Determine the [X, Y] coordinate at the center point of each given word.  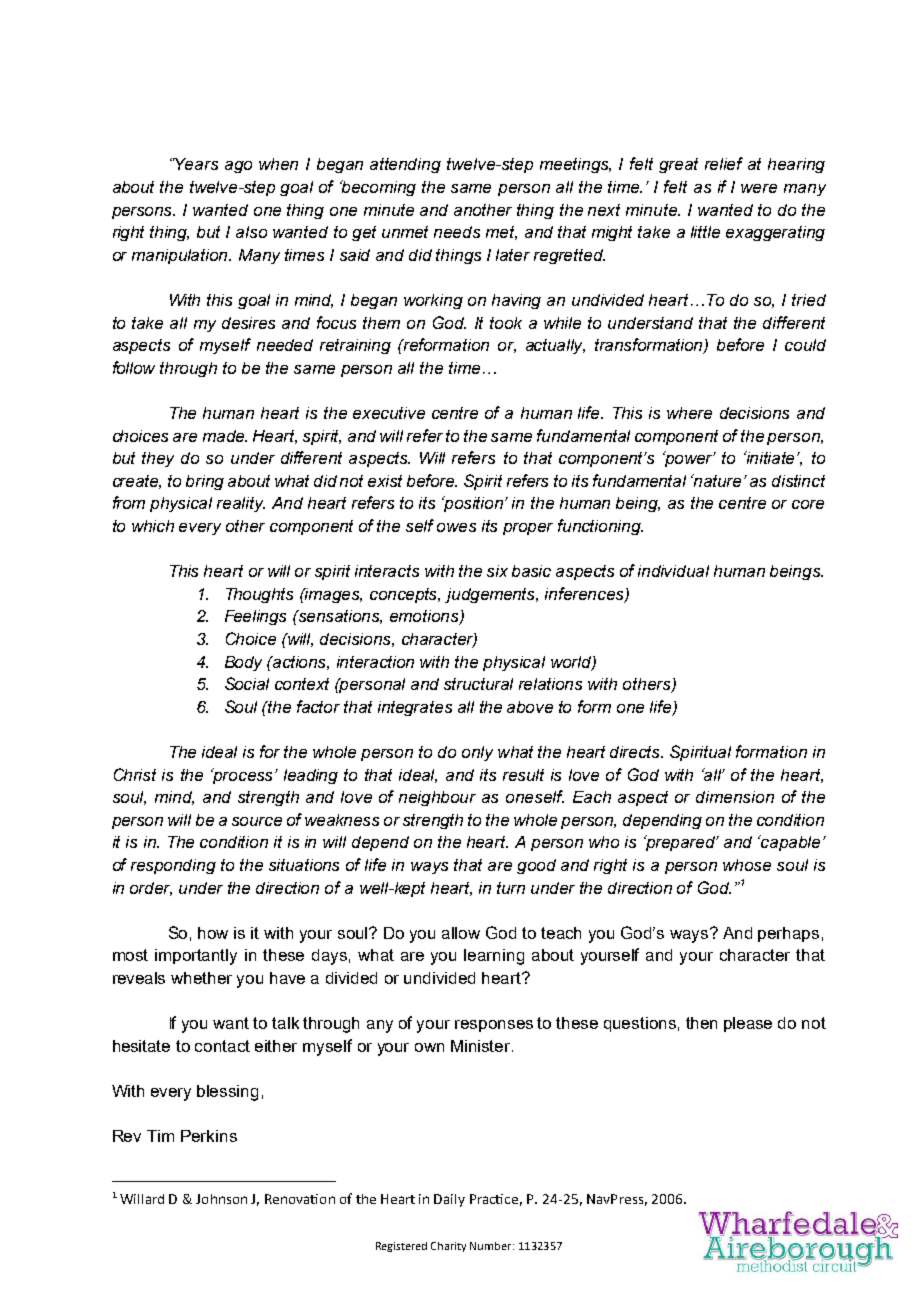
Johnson [221, 1199]
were [759, 188]
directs [636, 752]
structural [478, 684]
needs [457, 232]
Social [247, 683]
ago [238, 167]
